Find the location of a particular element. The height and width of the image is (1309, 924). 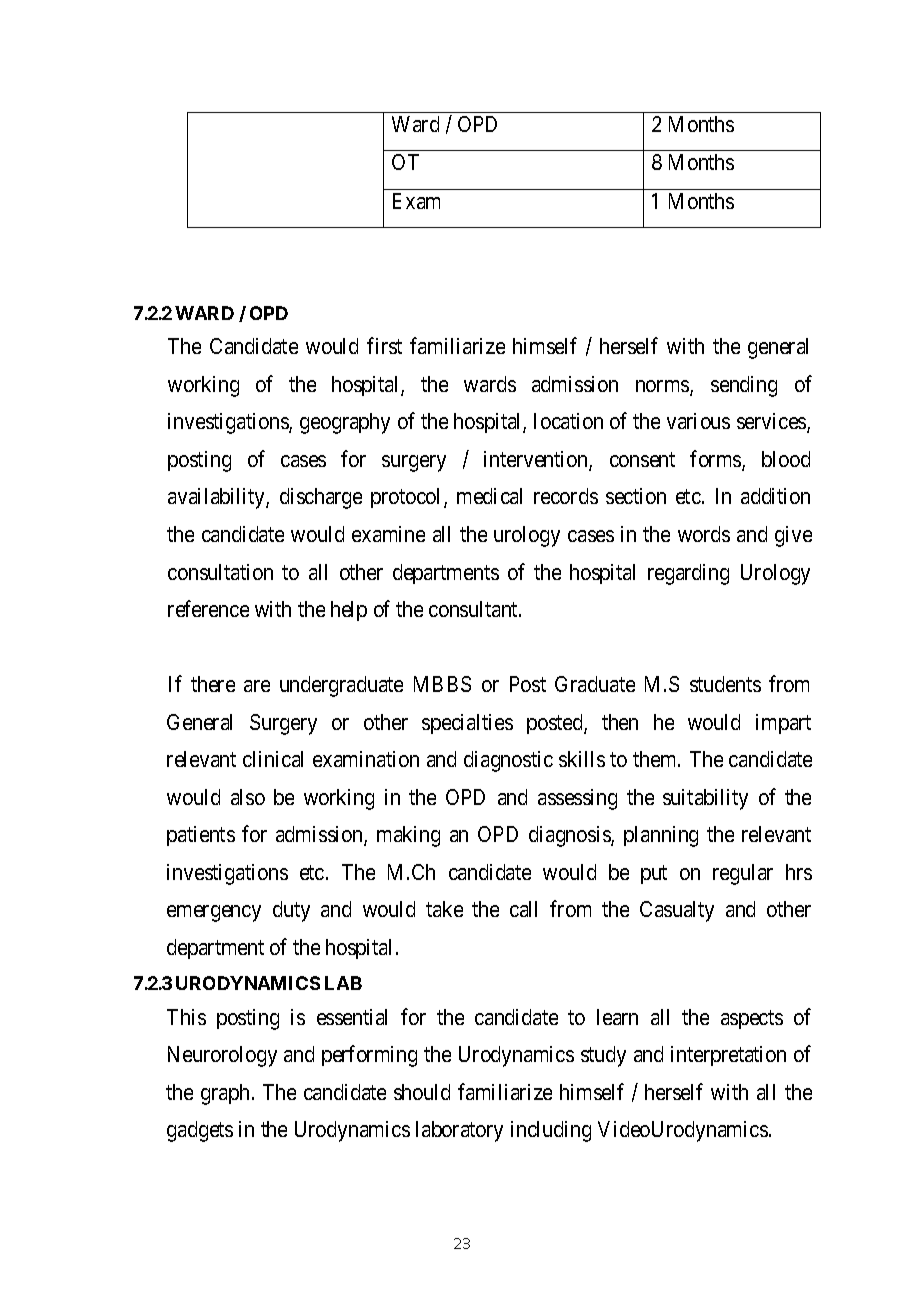

laboratory is located at coordinates (459, 1131).
